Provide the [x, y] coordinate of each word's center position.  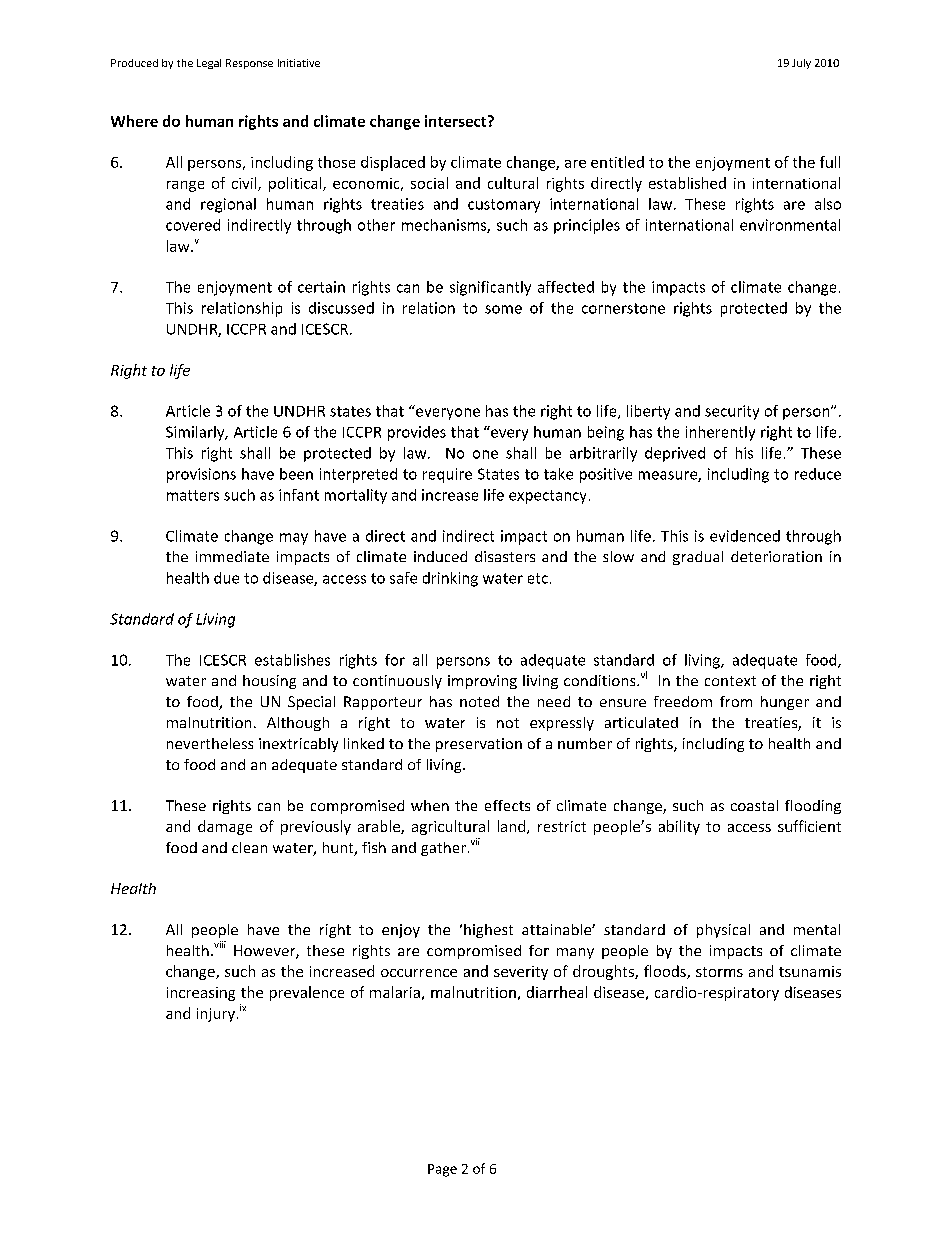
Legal [209, 64]
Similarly [196, 433]
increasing [201, 994]
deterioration [776, 556]
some [503, 309]
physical [723, 931]
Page [442, 1170]
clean [249, 847]
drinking [450, 579]
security [732, 412]
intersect [457, 121]
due [226, 578]
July [801, 64]
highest [488, 931]
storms [719, 972]
